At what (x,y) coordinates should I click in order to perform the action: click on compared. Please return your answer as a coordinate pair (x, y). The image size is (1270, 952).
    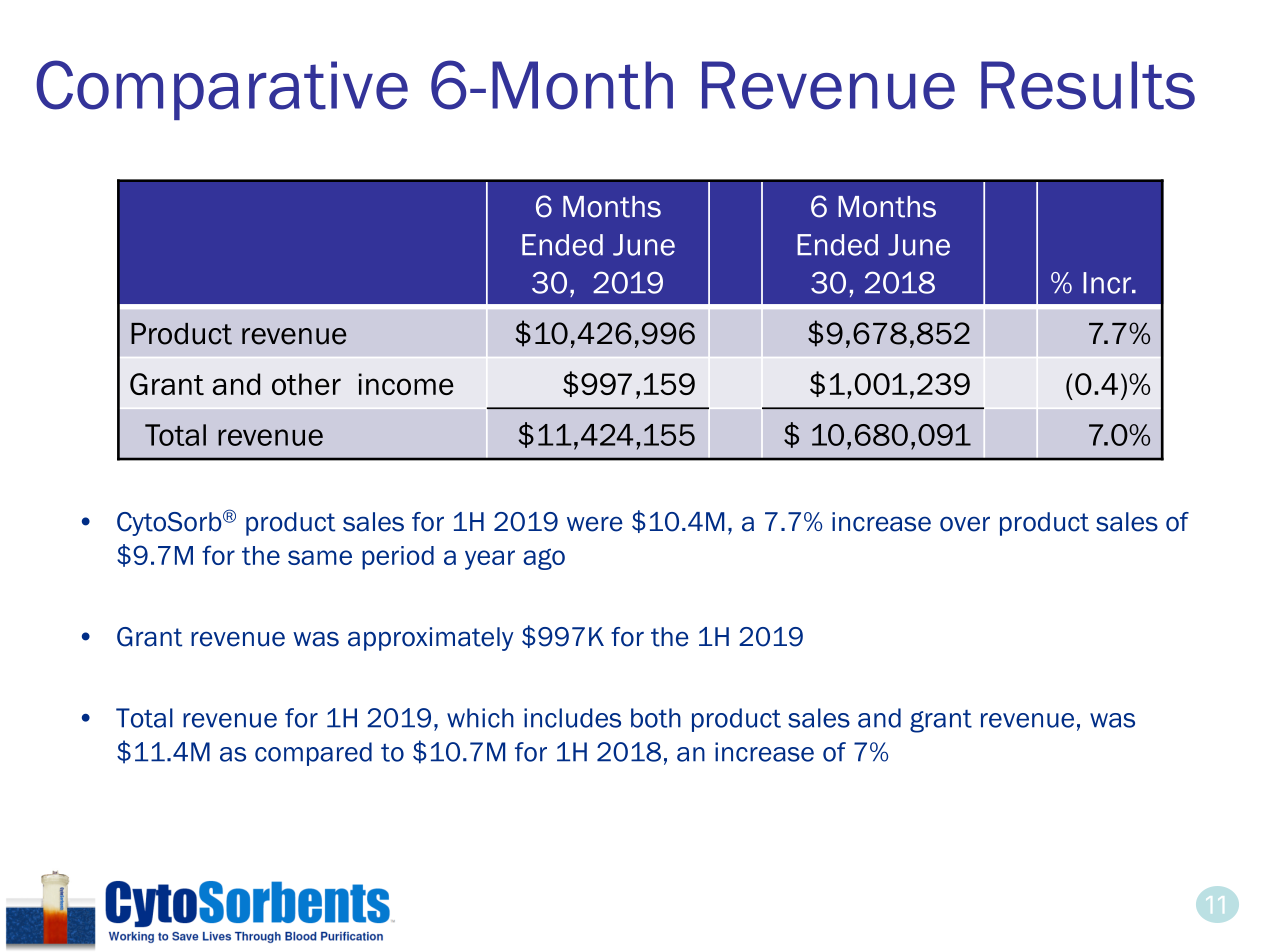
    Looking at the image, I should click on (313, 754).
